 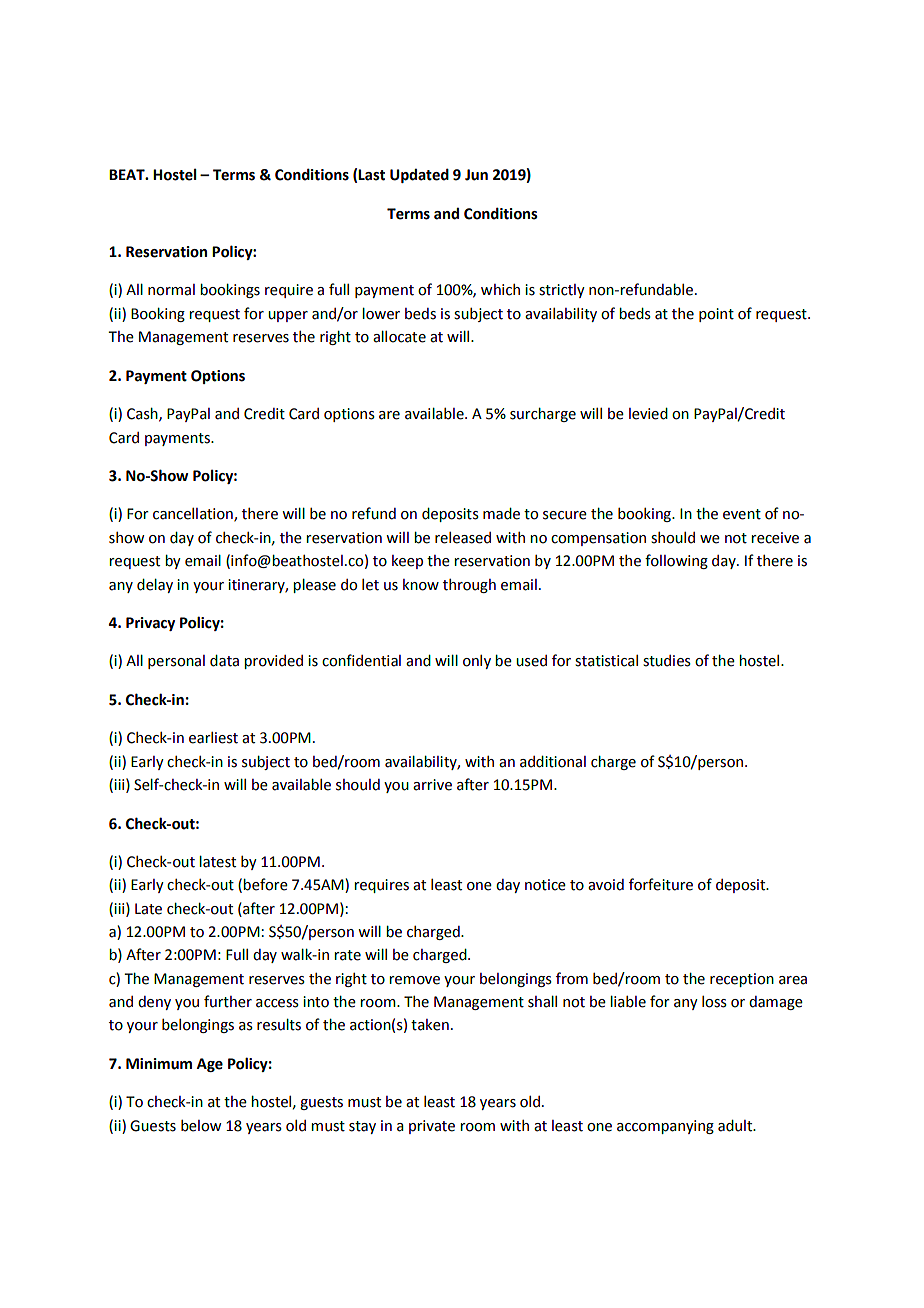 I want to click on normal, so click(x=171, y=290).
